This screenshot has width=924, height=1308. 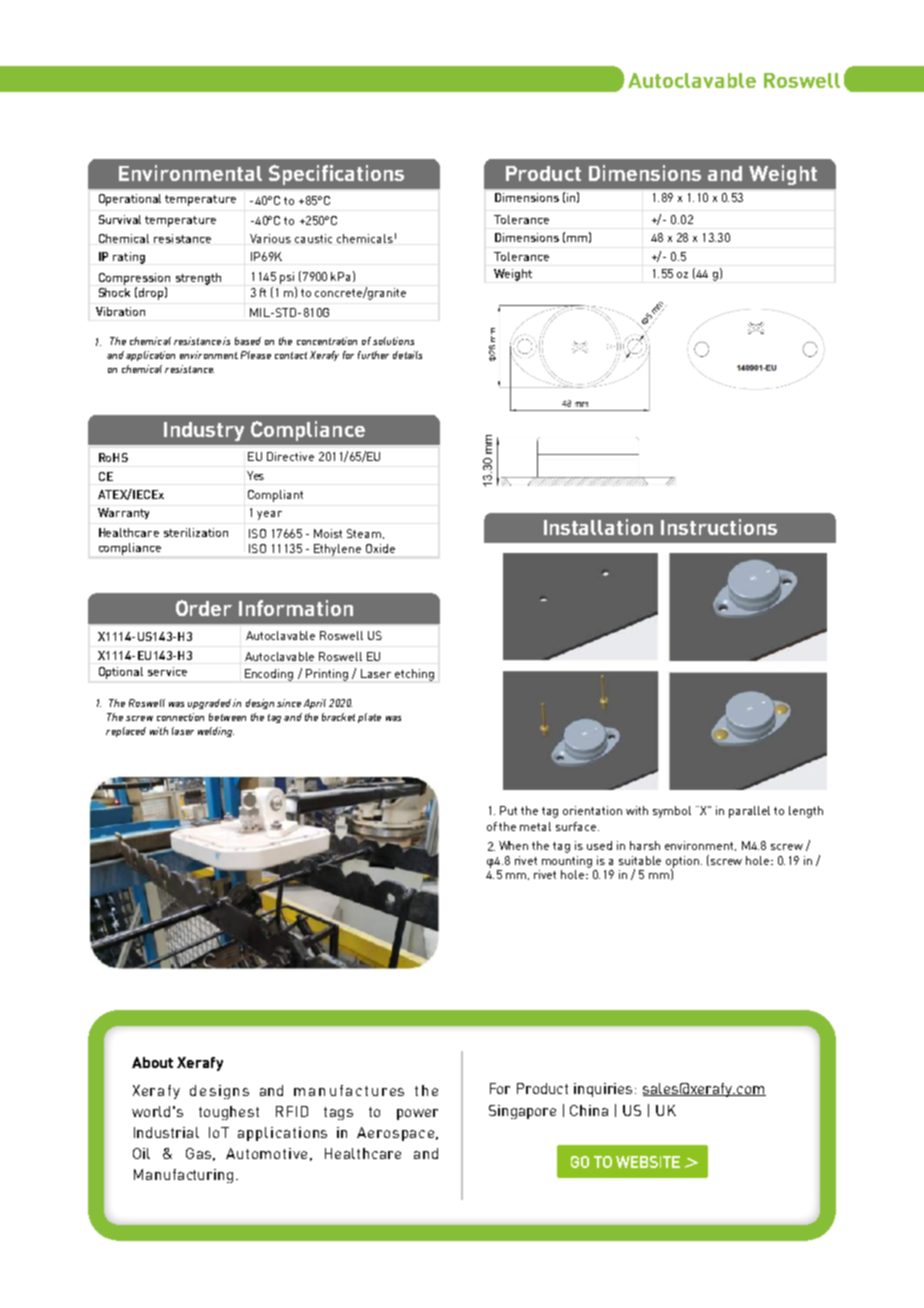 What do you see at coordinates (513, 845) in the screenshot?
I see `When` at bounding box center [513, 845].
